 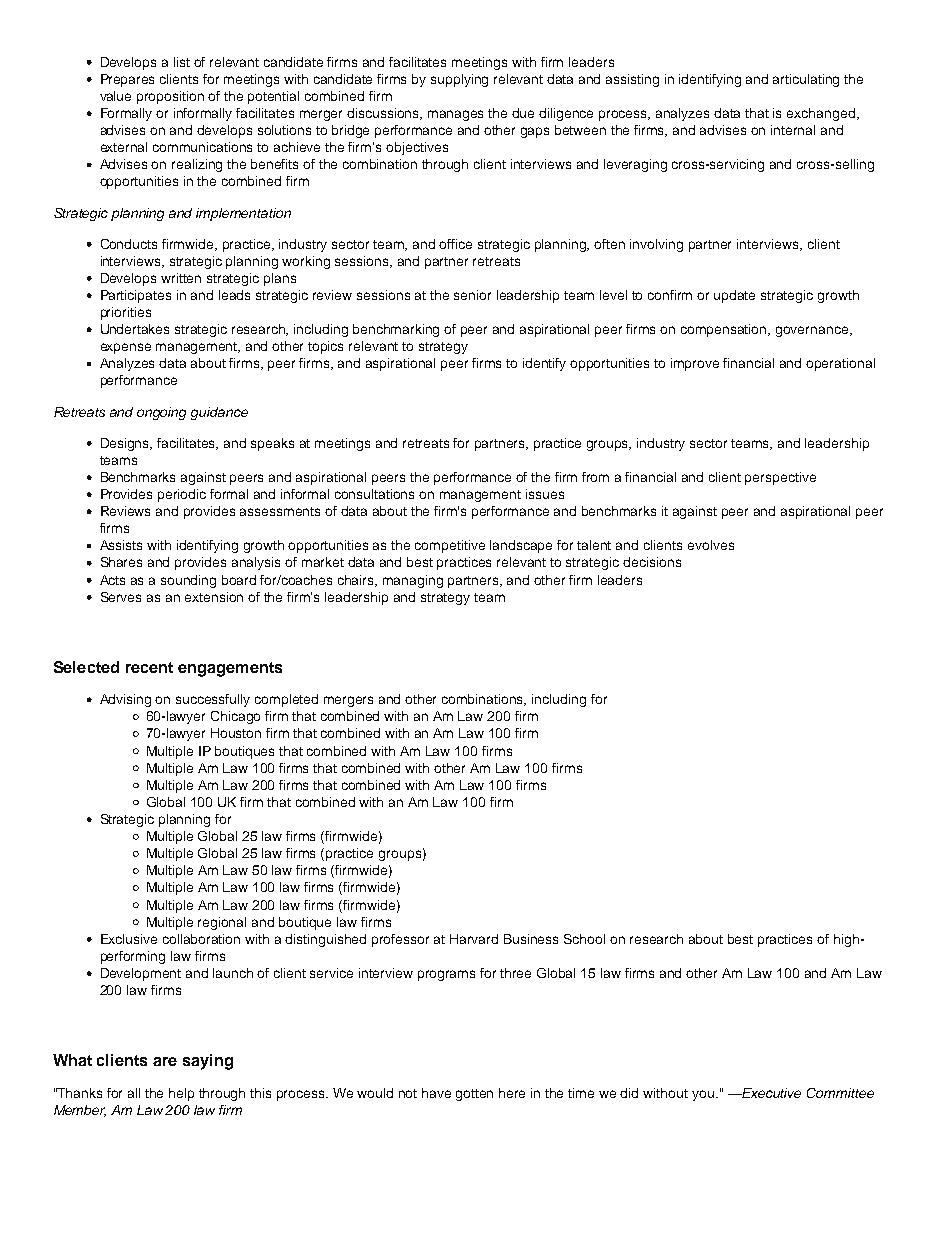 What do you see at coordinates (181, 1094) in the document?
I see `help` at bounding box center [181, 1094].
